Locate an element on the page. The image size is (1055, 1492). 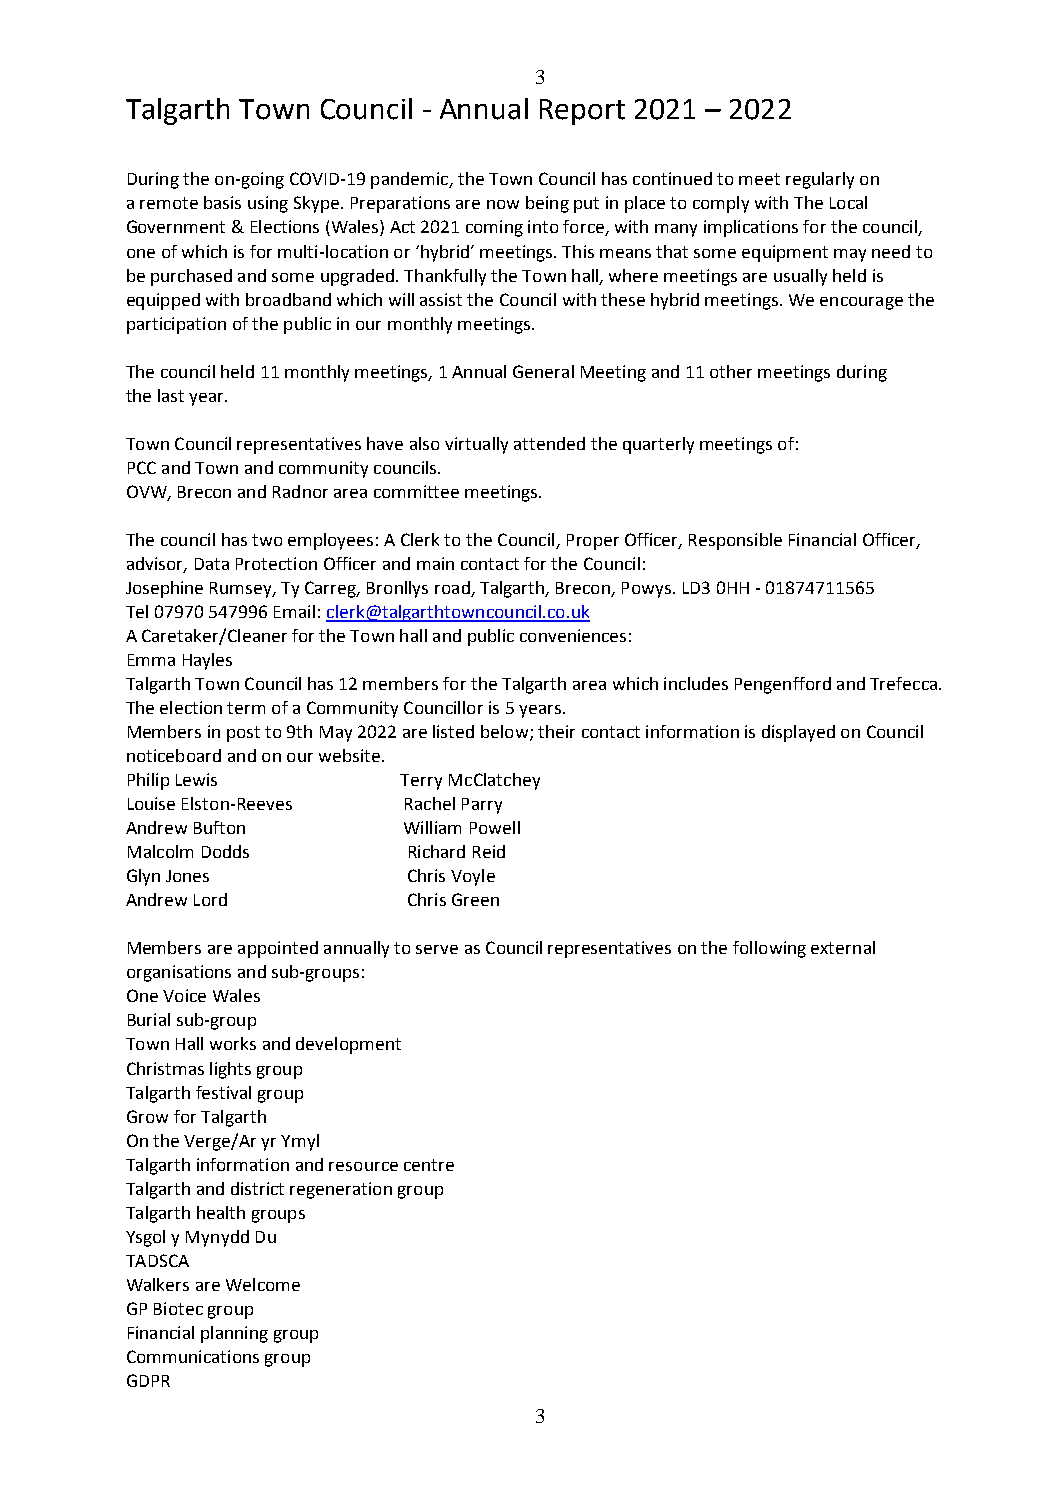
displayed is located at coordinates (798, 733).
